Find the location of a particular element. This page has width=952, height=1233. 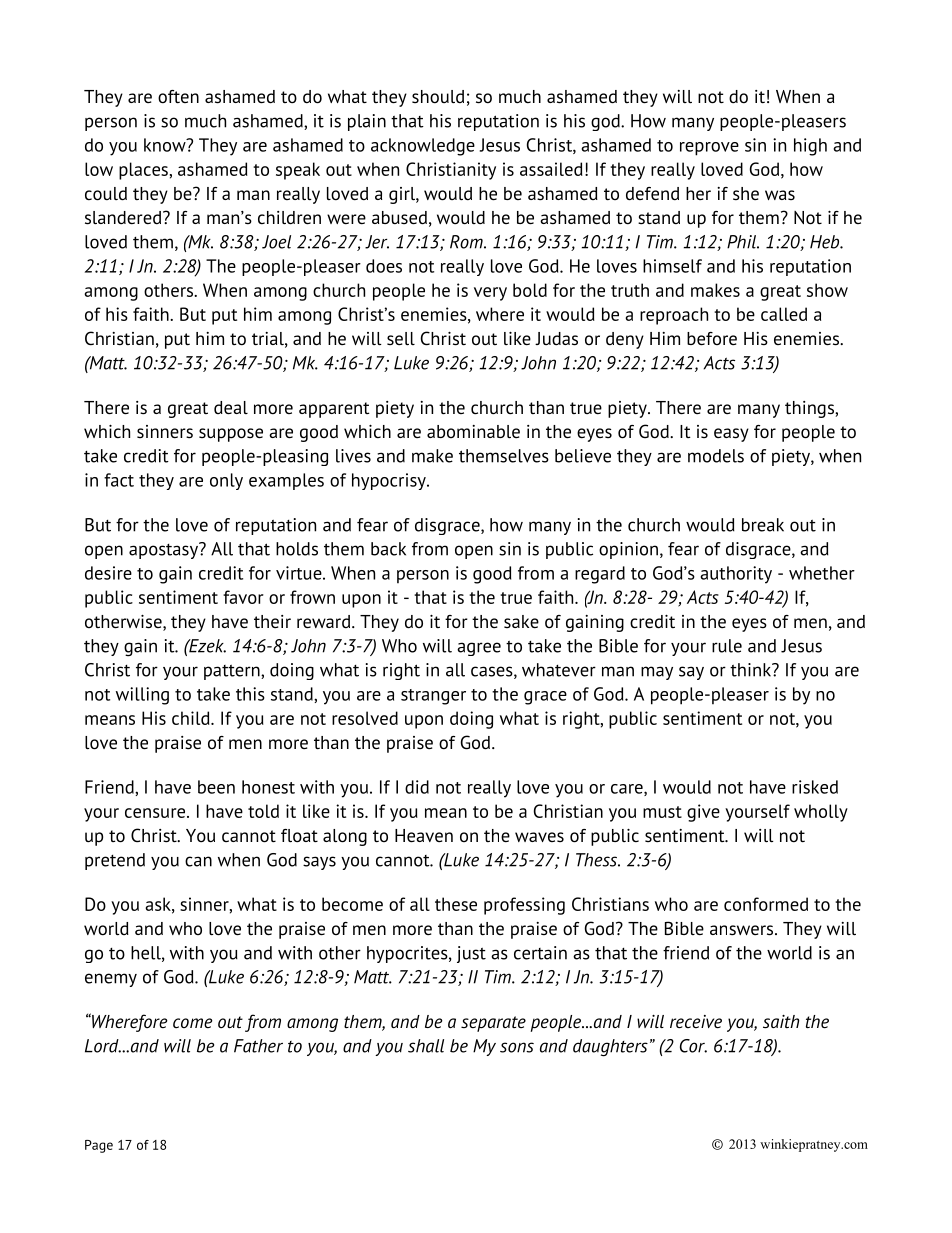

shall is located at coordinates (426, 1046).
